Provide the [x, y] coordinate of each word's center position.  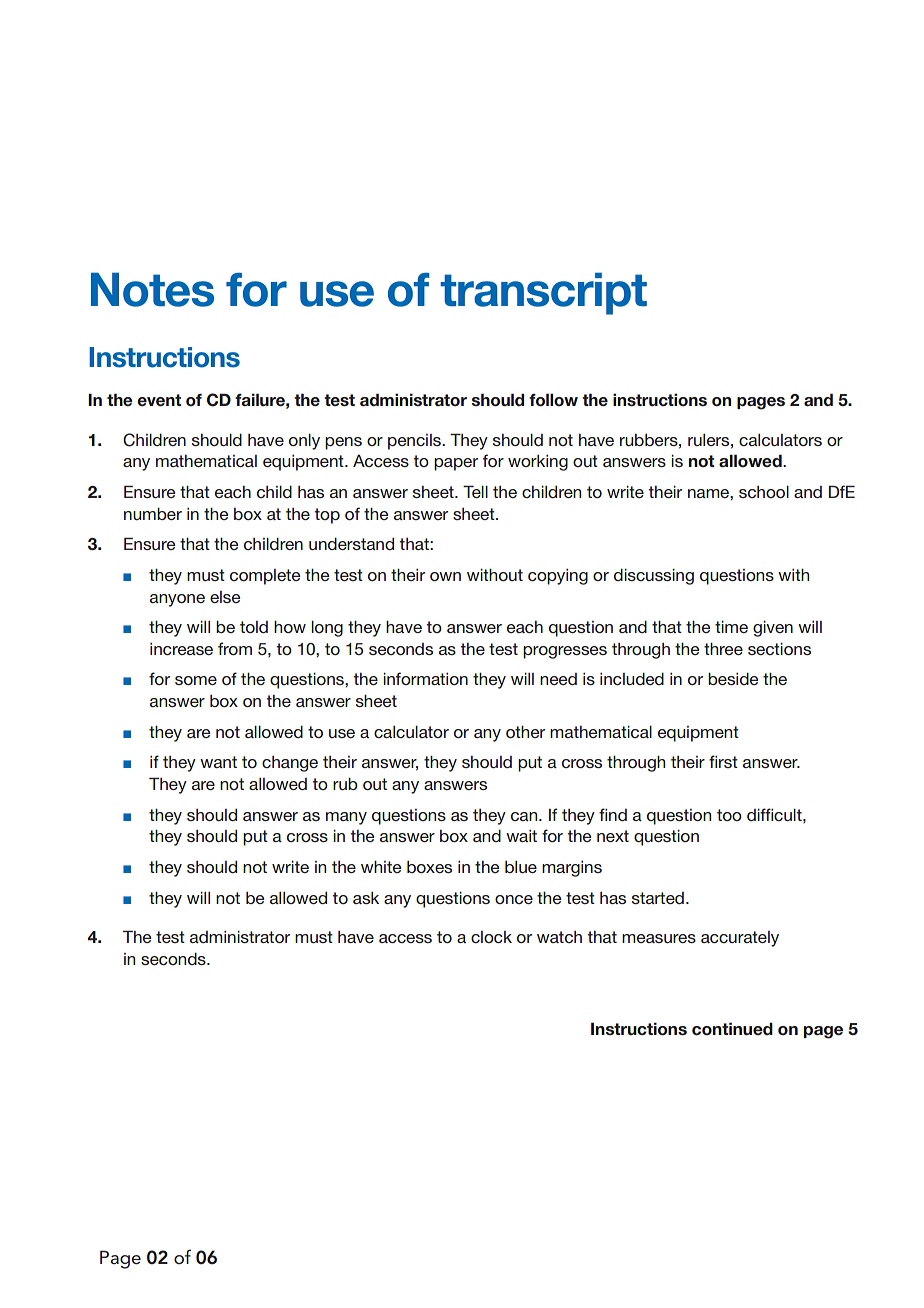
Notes [152, 289]
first [723, 761]
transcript [544, 293]
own [445, 576]
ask [366, 898]
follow [553, 400]
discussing [654, 577]
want [218, 762]
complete [265, 577]
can [525, 816]
